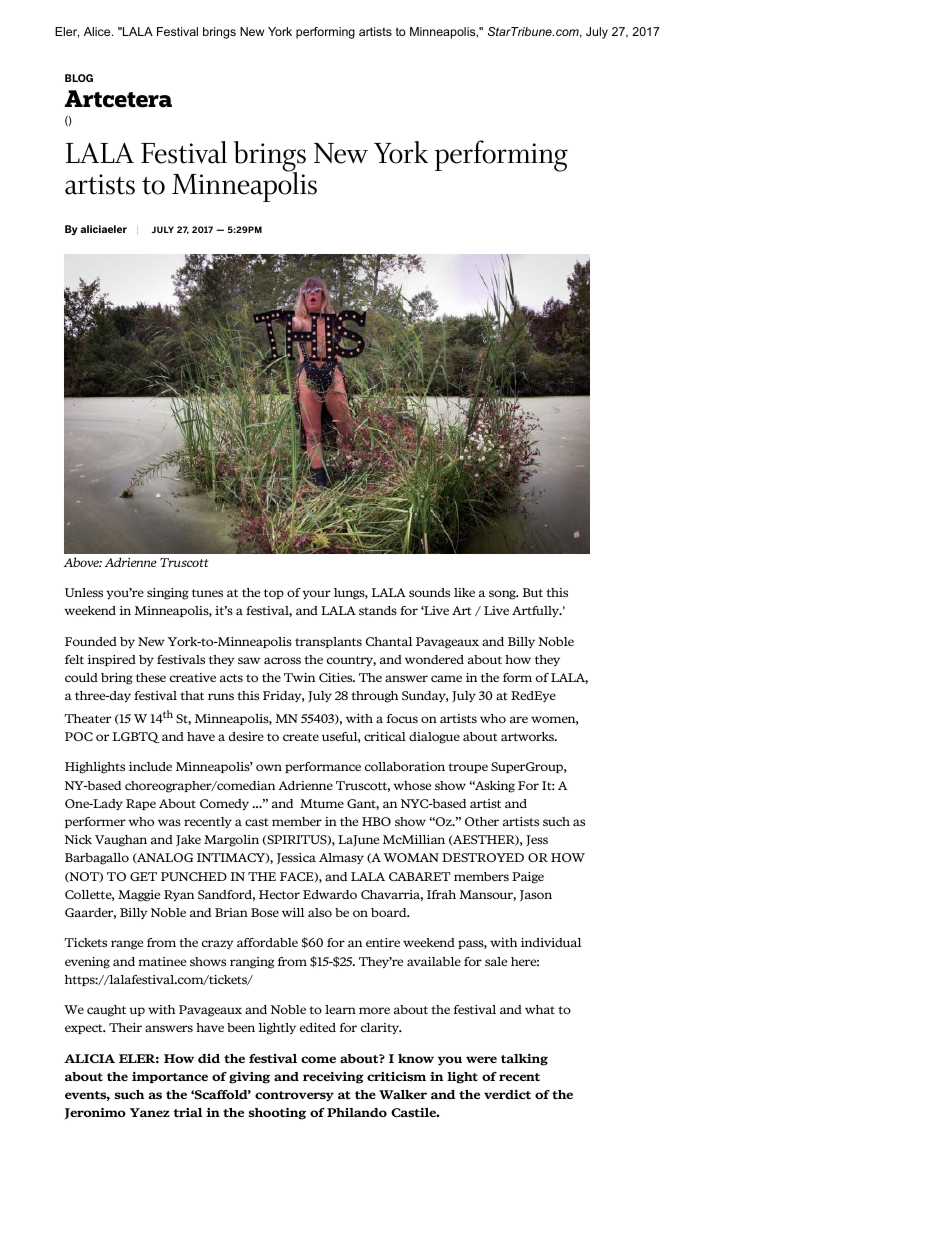 Image resolution: width=952 pixels, height=1233 pixels. Describe the element at coordinates (482, 821) in the screenshot. I see `Other` at that location.
